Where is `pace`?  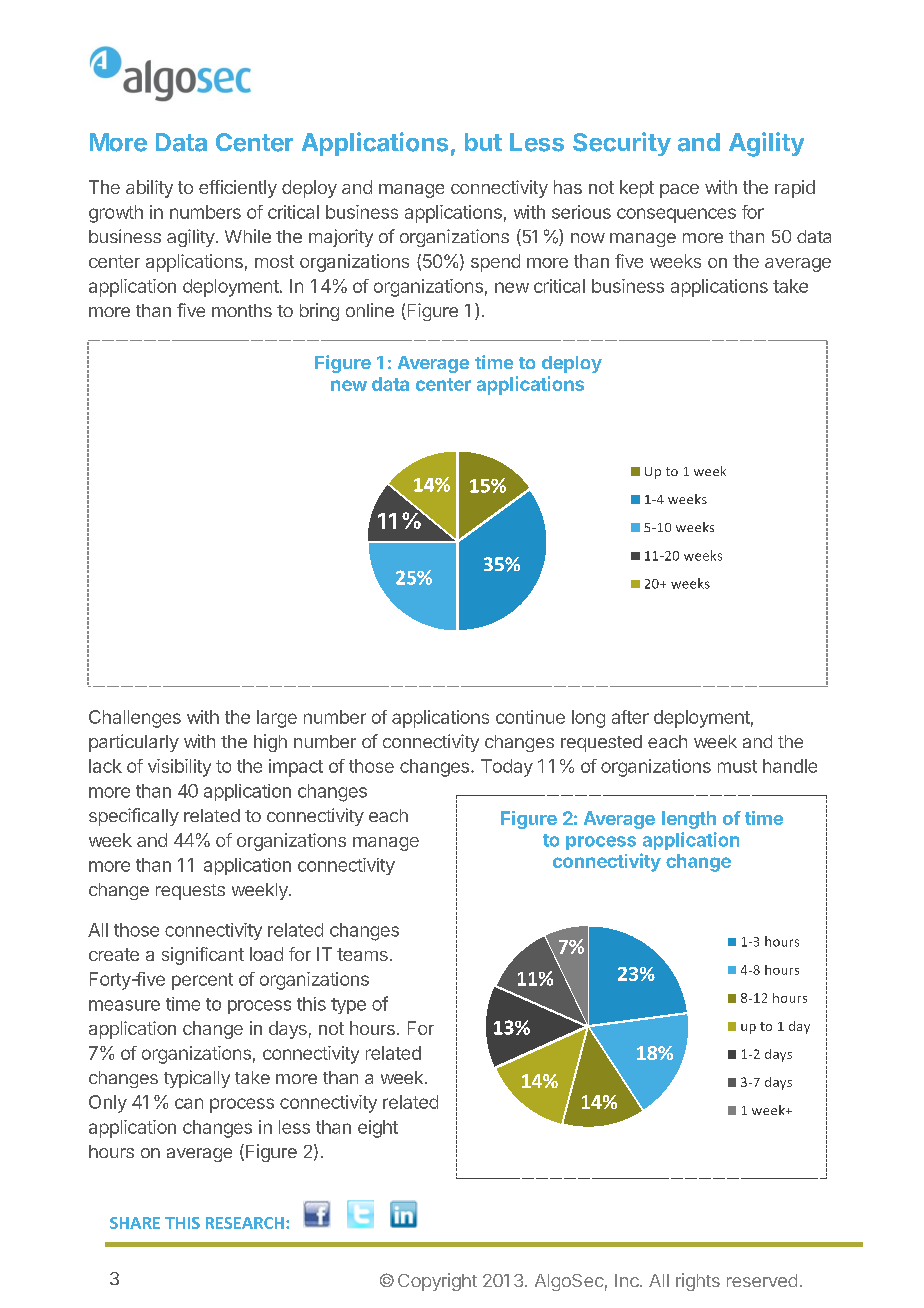 pace is located at coordinates (679, 191).
